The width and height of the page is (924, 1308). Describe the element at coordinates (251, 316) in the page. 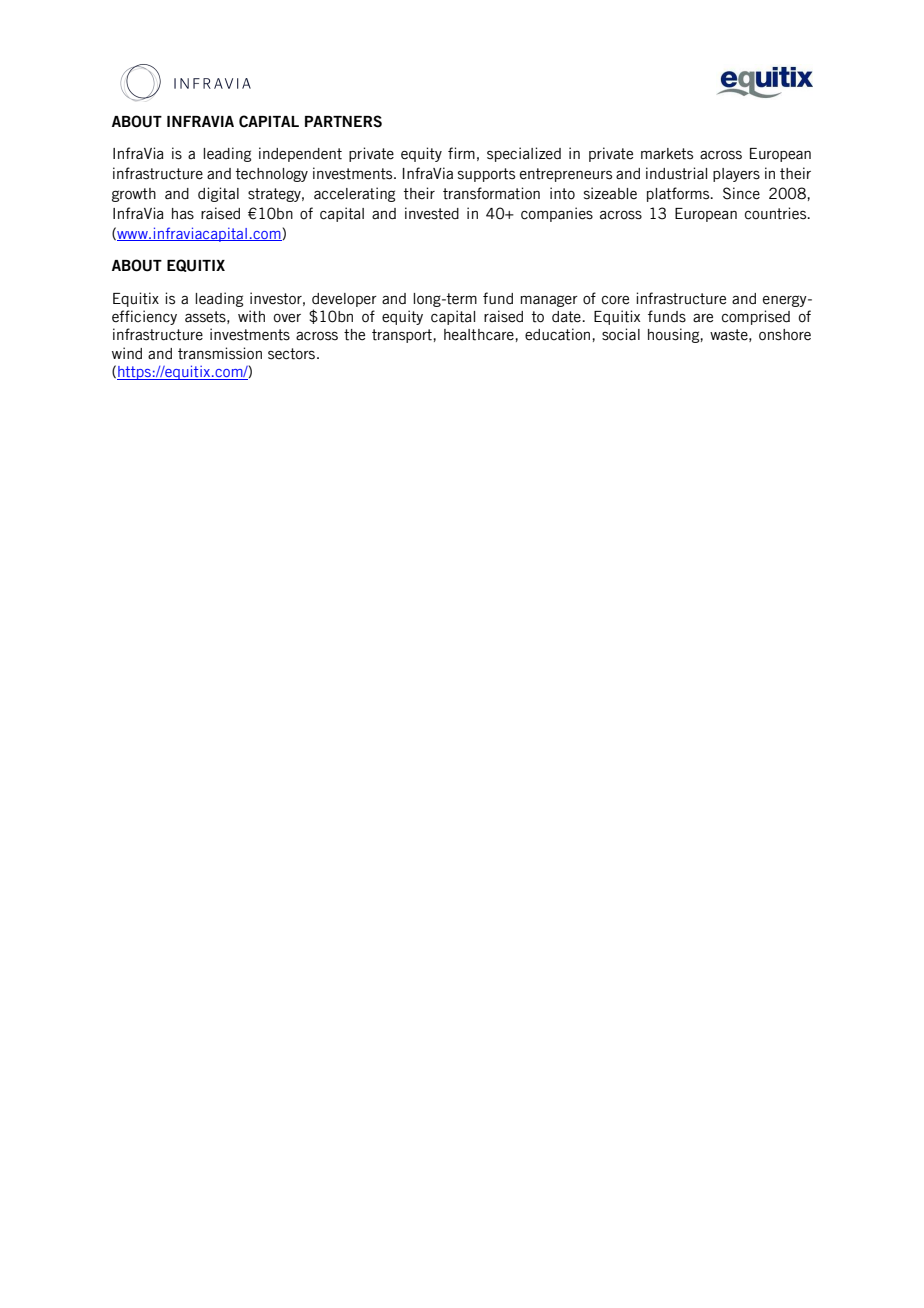

I see `with` at that location.
